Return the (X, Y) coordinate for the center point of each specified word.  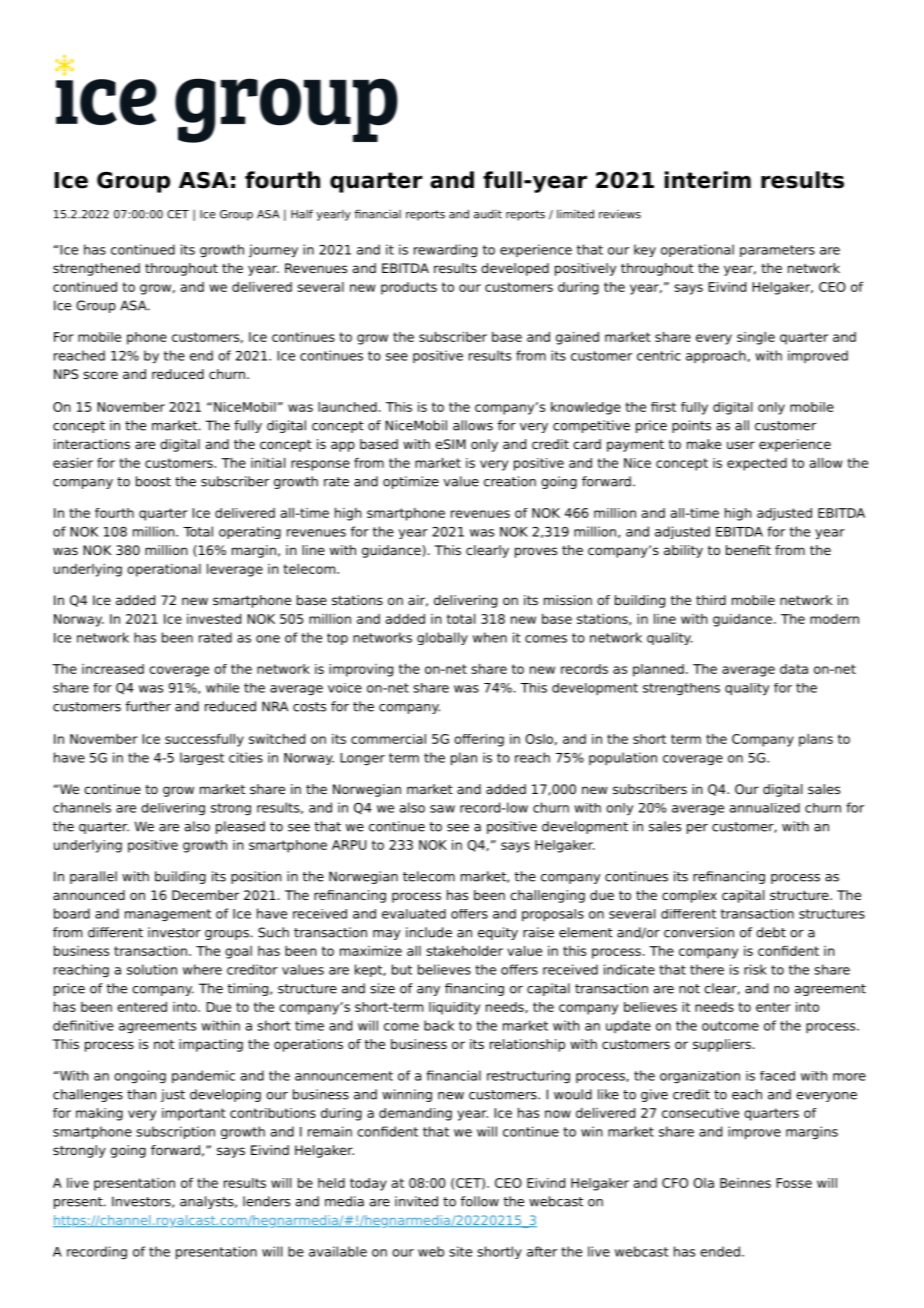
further (148, 706)
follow (480, 1201)
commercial (388, 739)
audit (488, 214)
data (794, 669)
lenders (266, 1201)
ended (720, 1251)
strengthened (96, 269)
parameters (777, 251)
